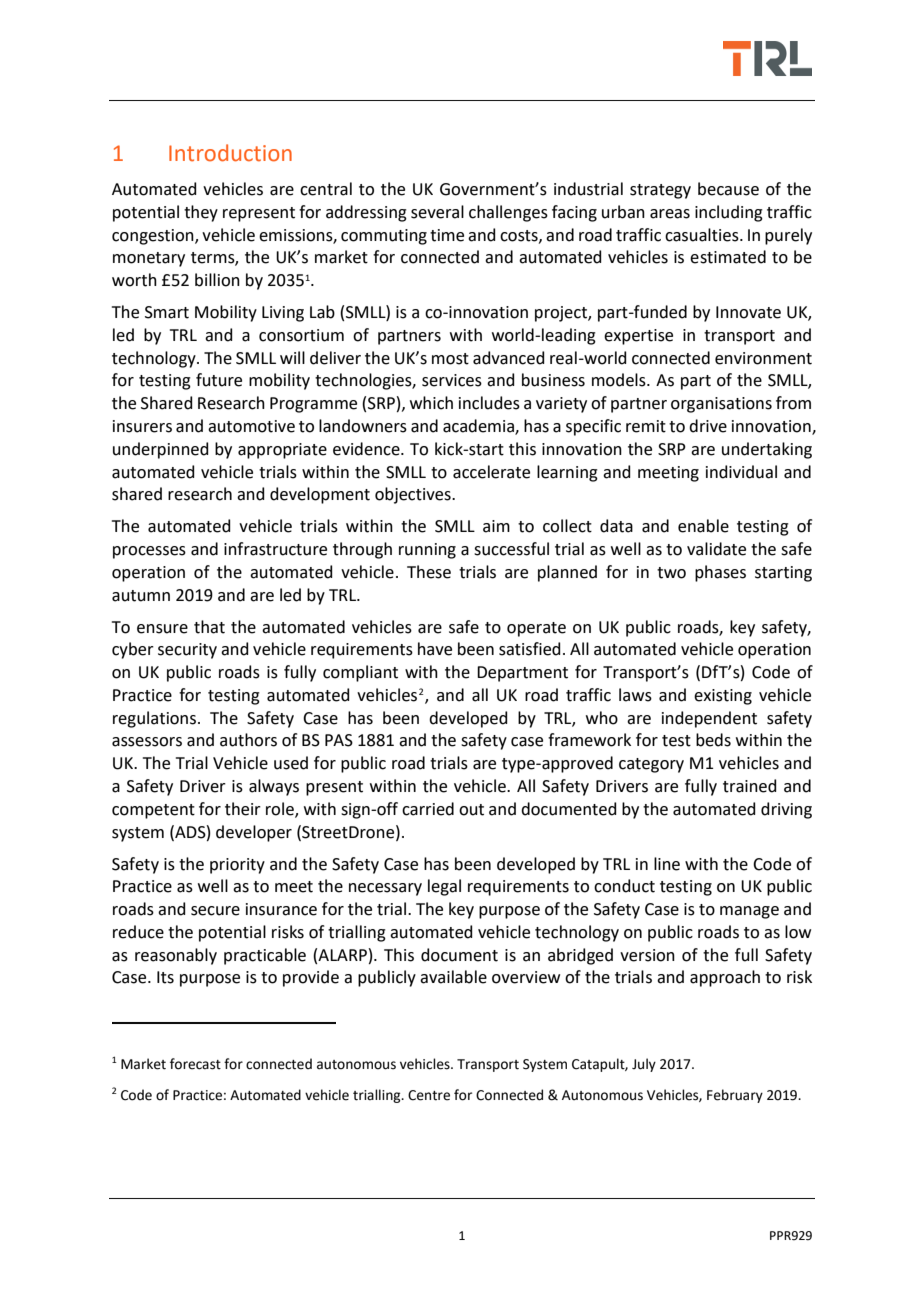 This page has width=924, height=1308. What do you see at coordinates (161, 450) in the page?
I see `underpinned` at bounding box center [161, 450].
